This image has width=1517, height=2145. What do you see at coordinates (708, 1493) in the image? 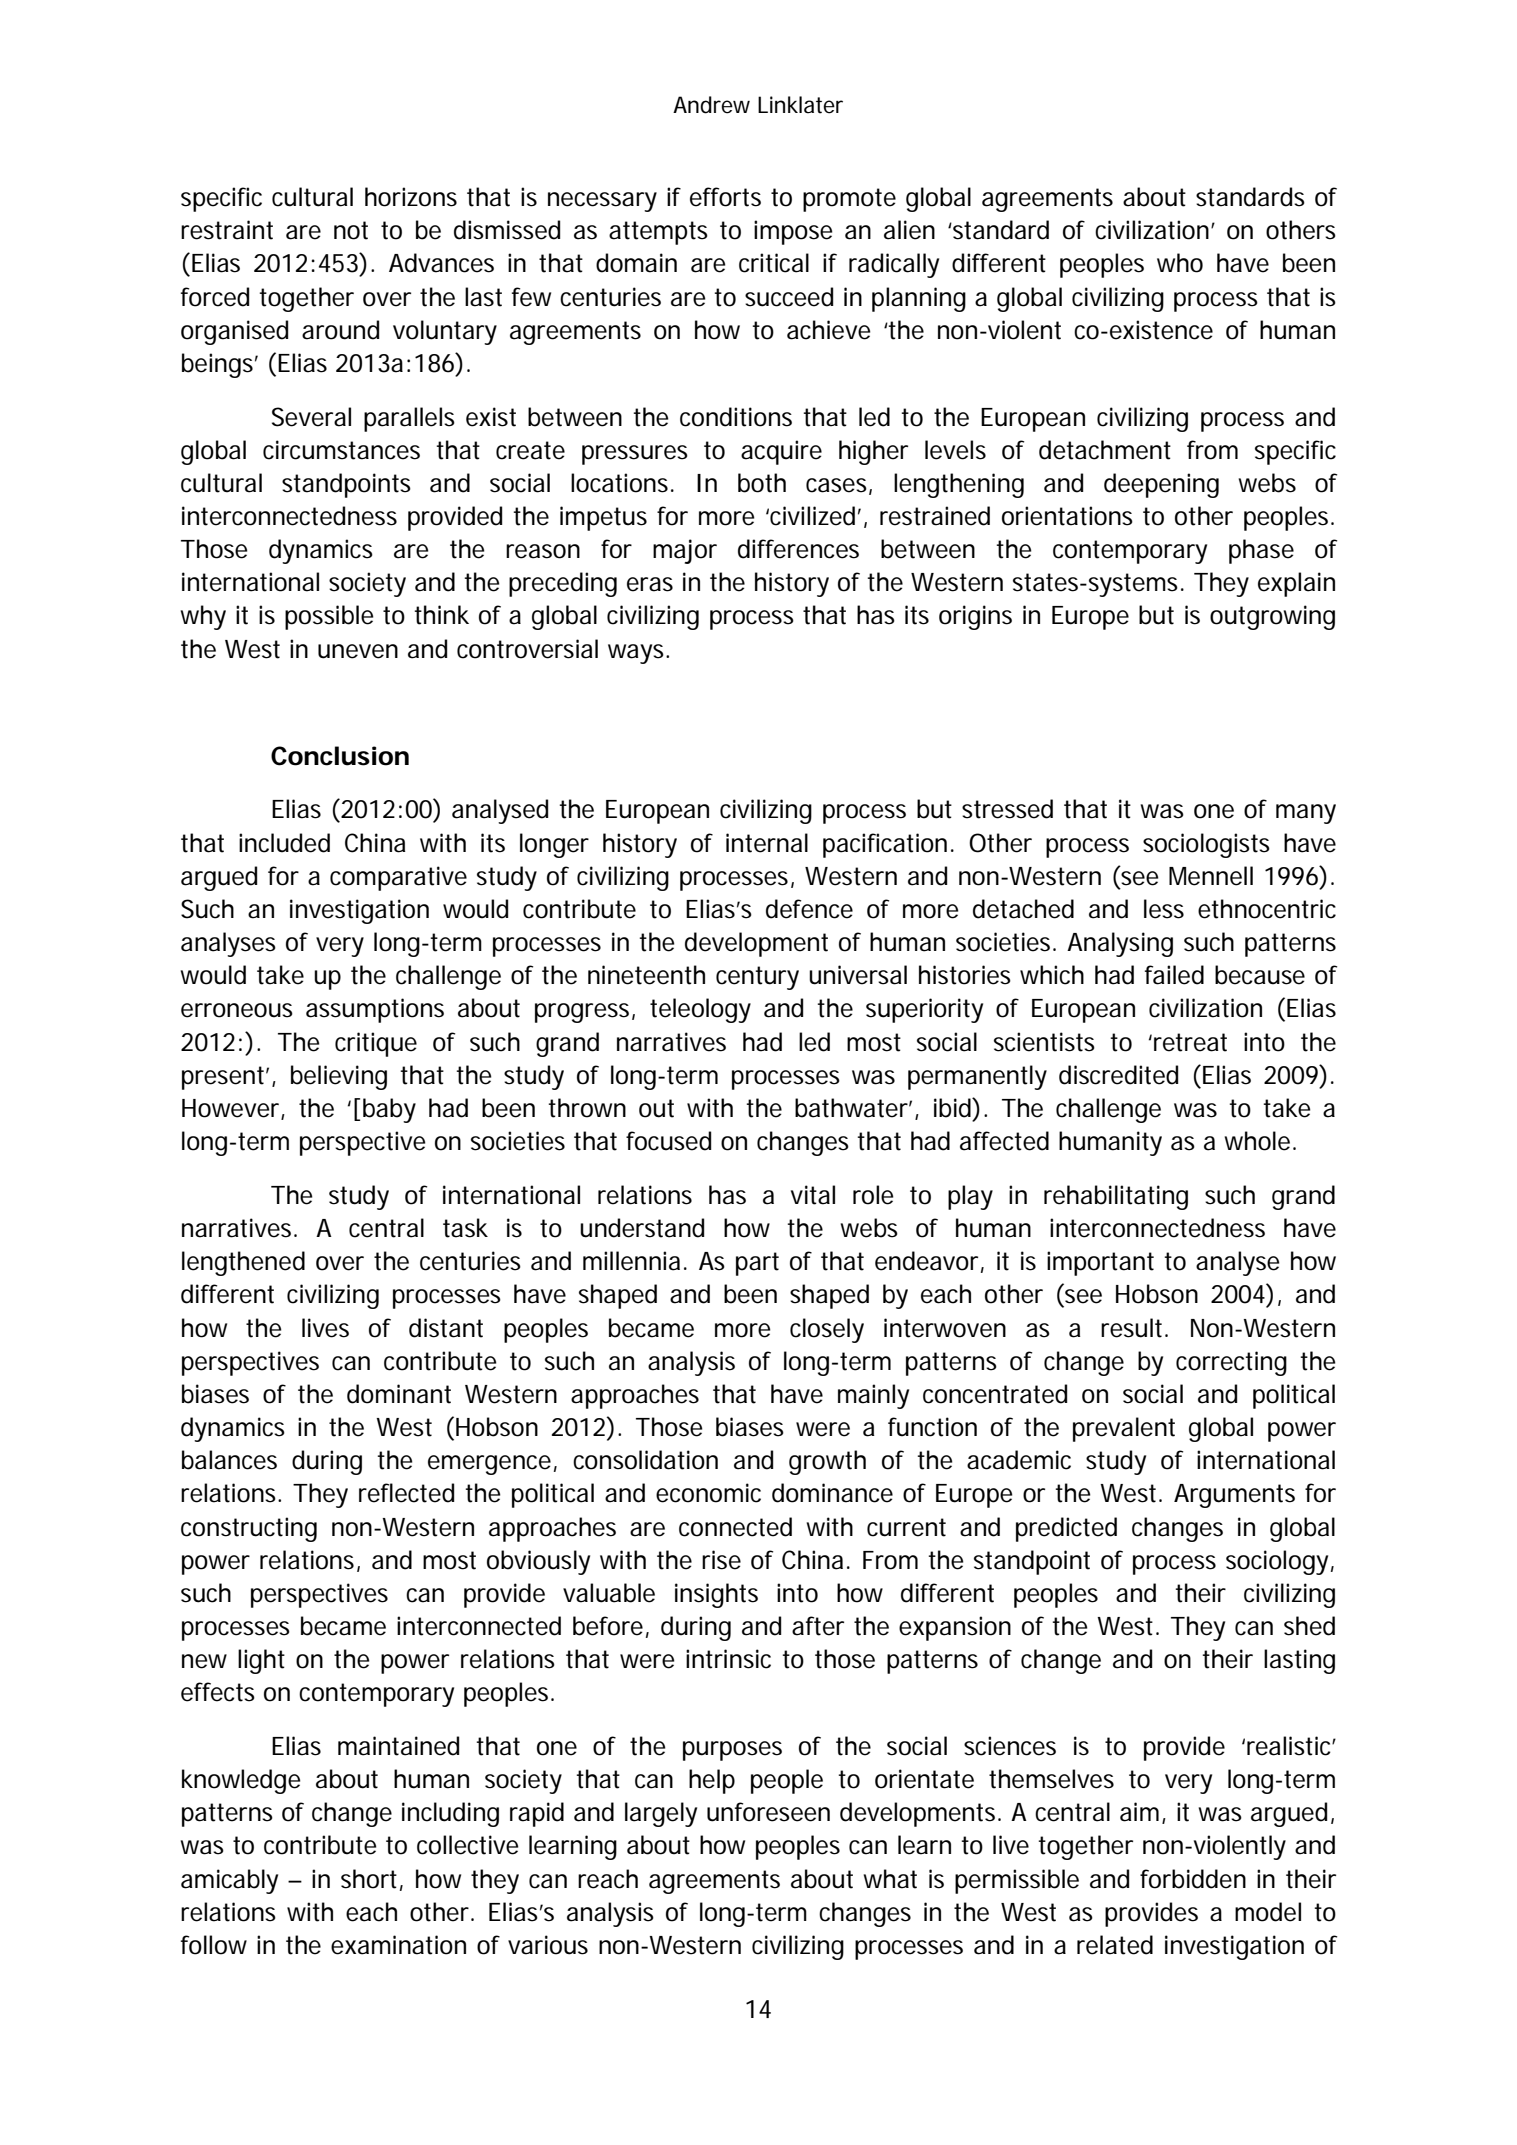
I see `economic` at bounding box center [708, 1493].
